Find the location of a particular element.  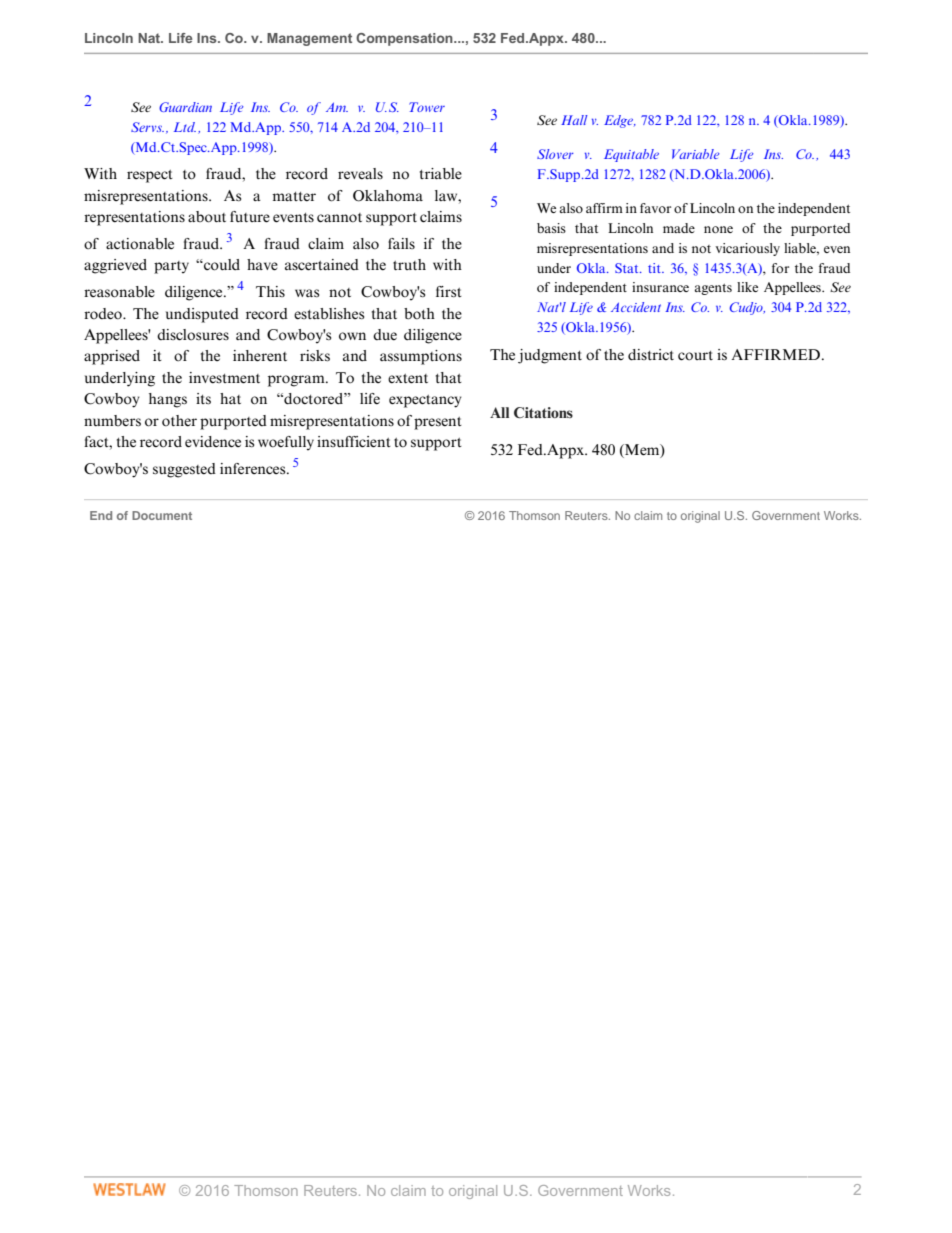

Document is located at coordinates (162, 515).
